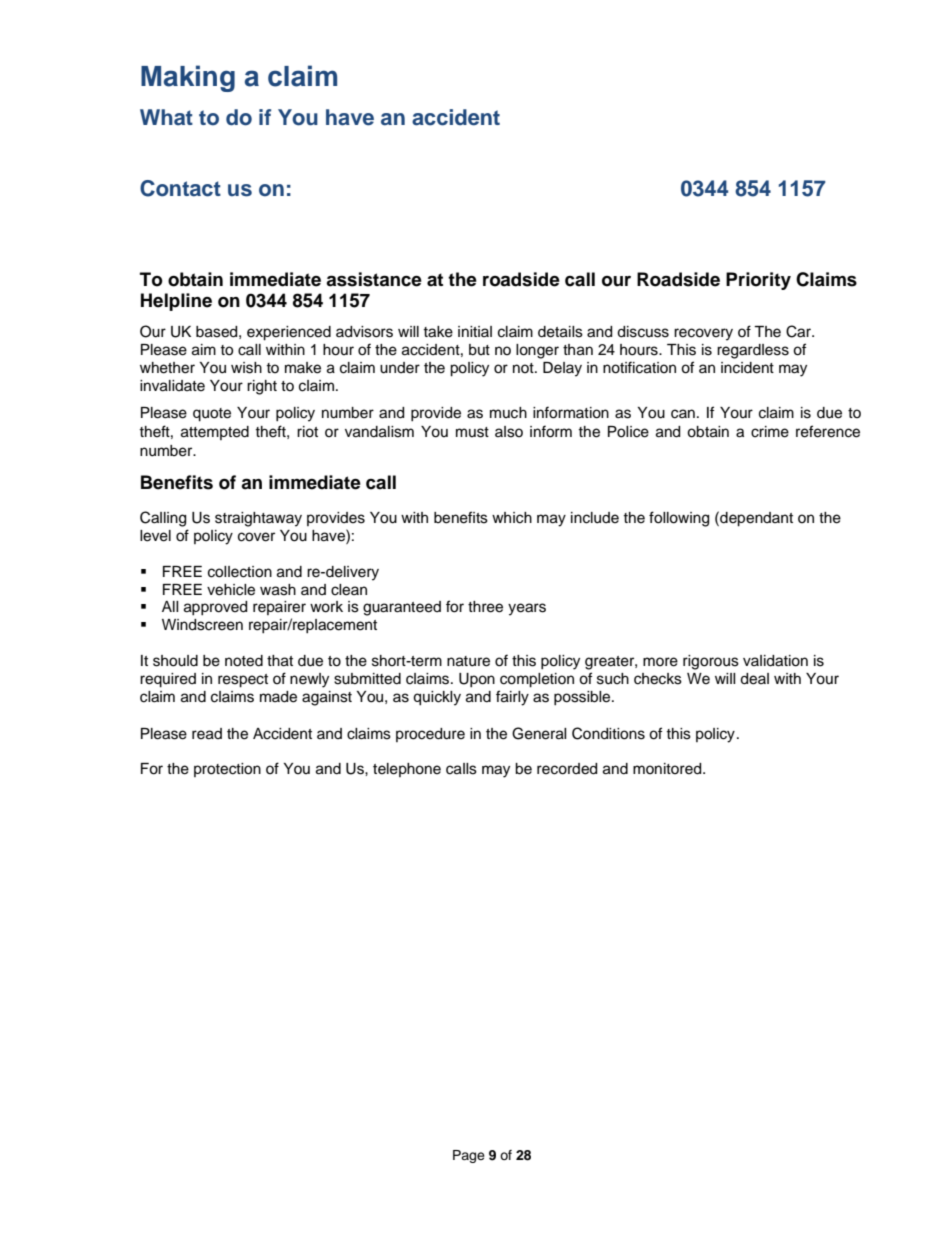 The width and height of the document is (952, 1233). I want to click on approved, so click(215, 608).
